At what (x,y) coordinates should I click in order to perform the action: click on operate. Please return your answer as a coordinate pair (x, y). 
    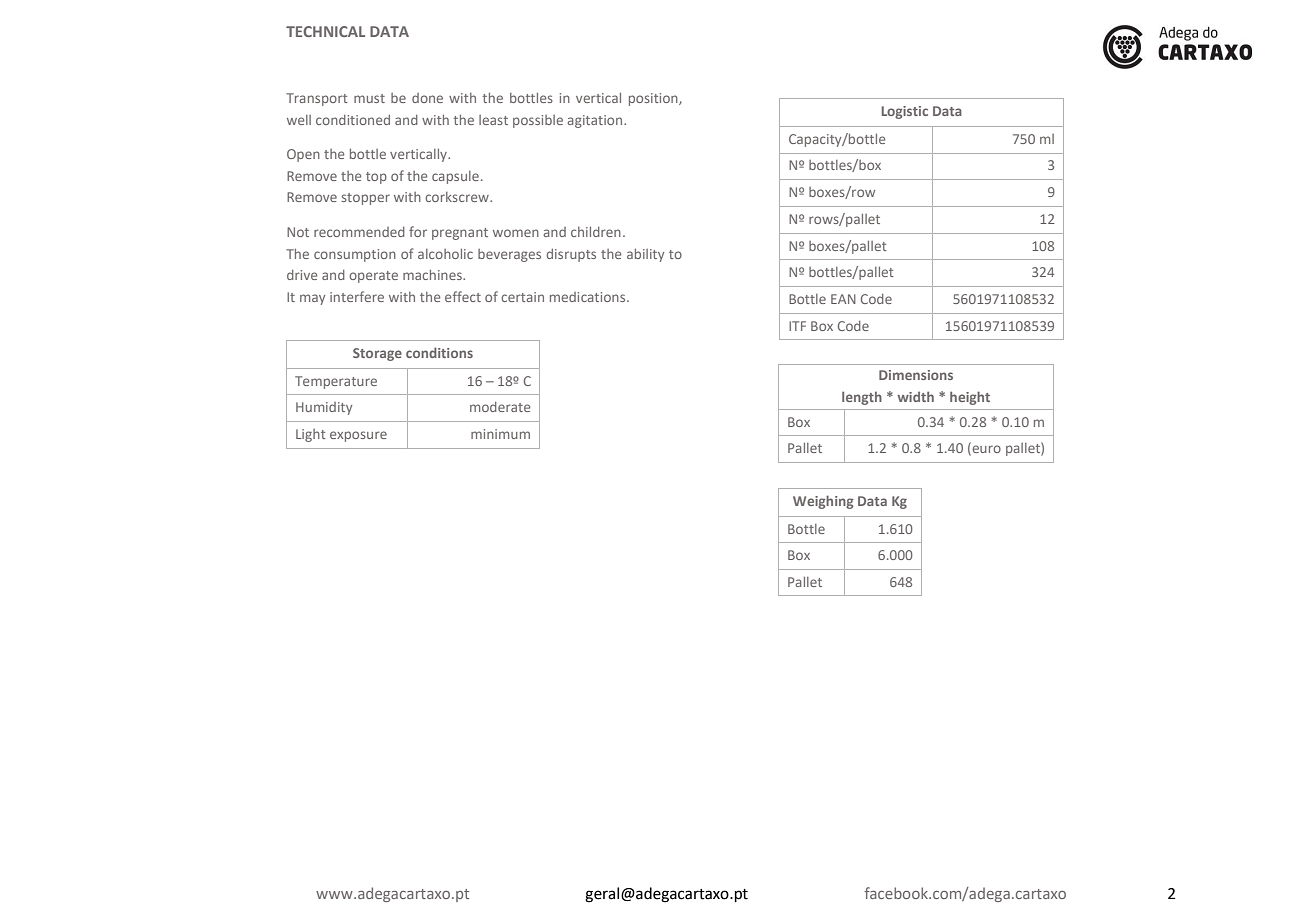
    Looking at the image, I should click on (373, 277).
